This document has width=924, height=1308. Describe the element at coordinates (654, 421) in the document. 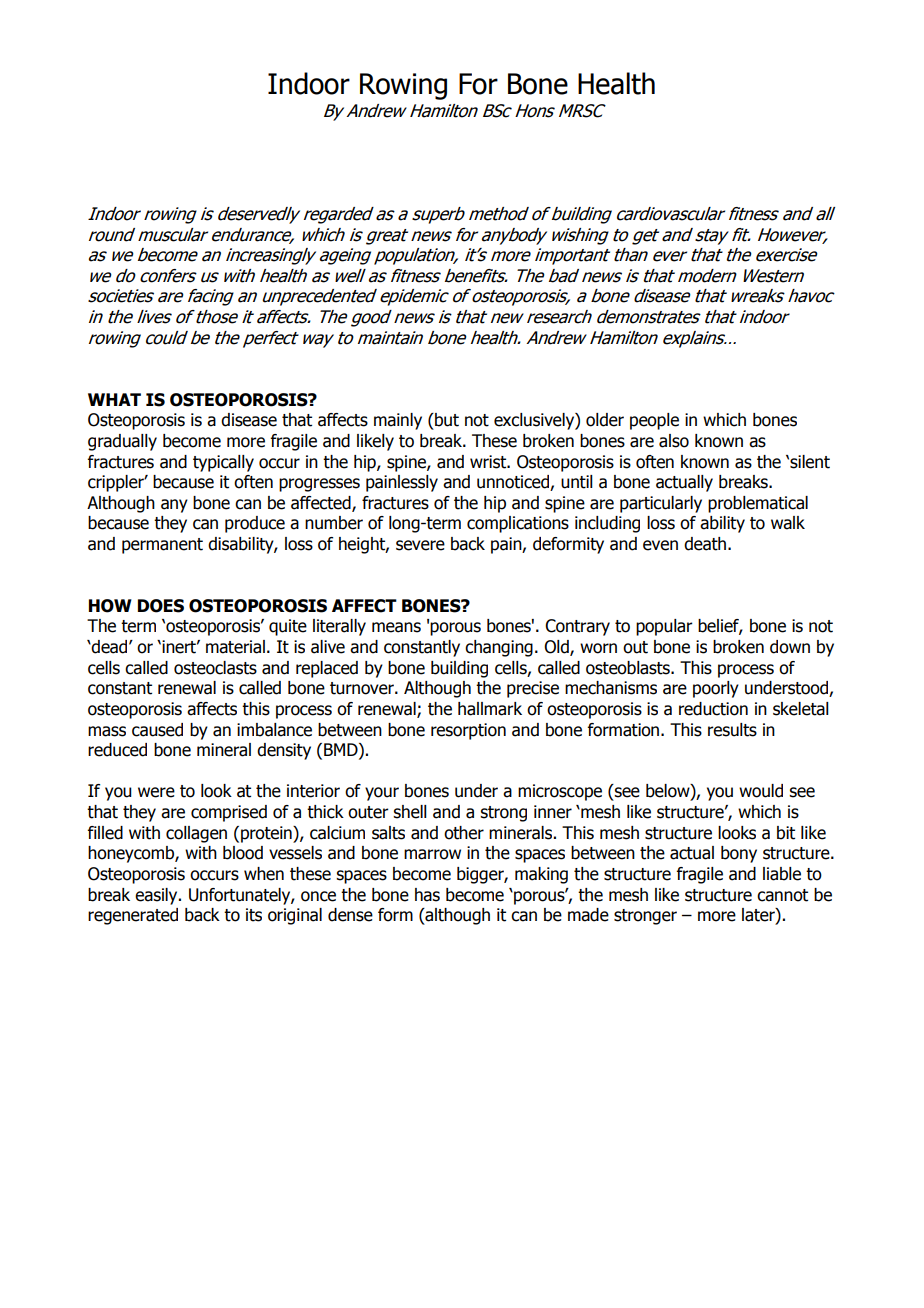

I see `people` at that location.
